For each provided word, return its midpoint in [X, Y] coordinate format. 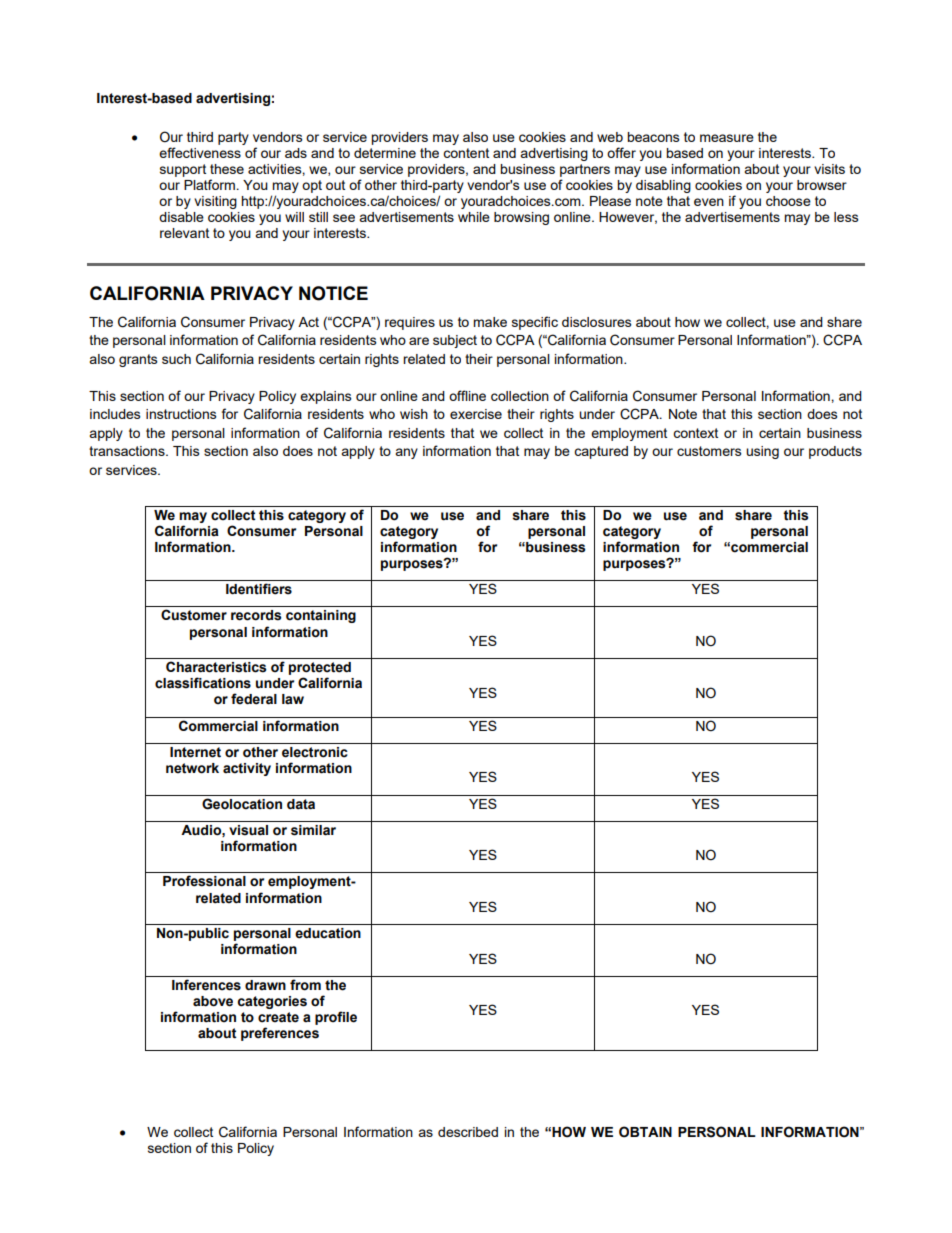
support [183, 170]
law [293, 699]
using [762, 452]
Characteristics [216, 667]
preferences [280, 1034]
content [466, 153]
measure [727, 138]
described [468, 1132]
